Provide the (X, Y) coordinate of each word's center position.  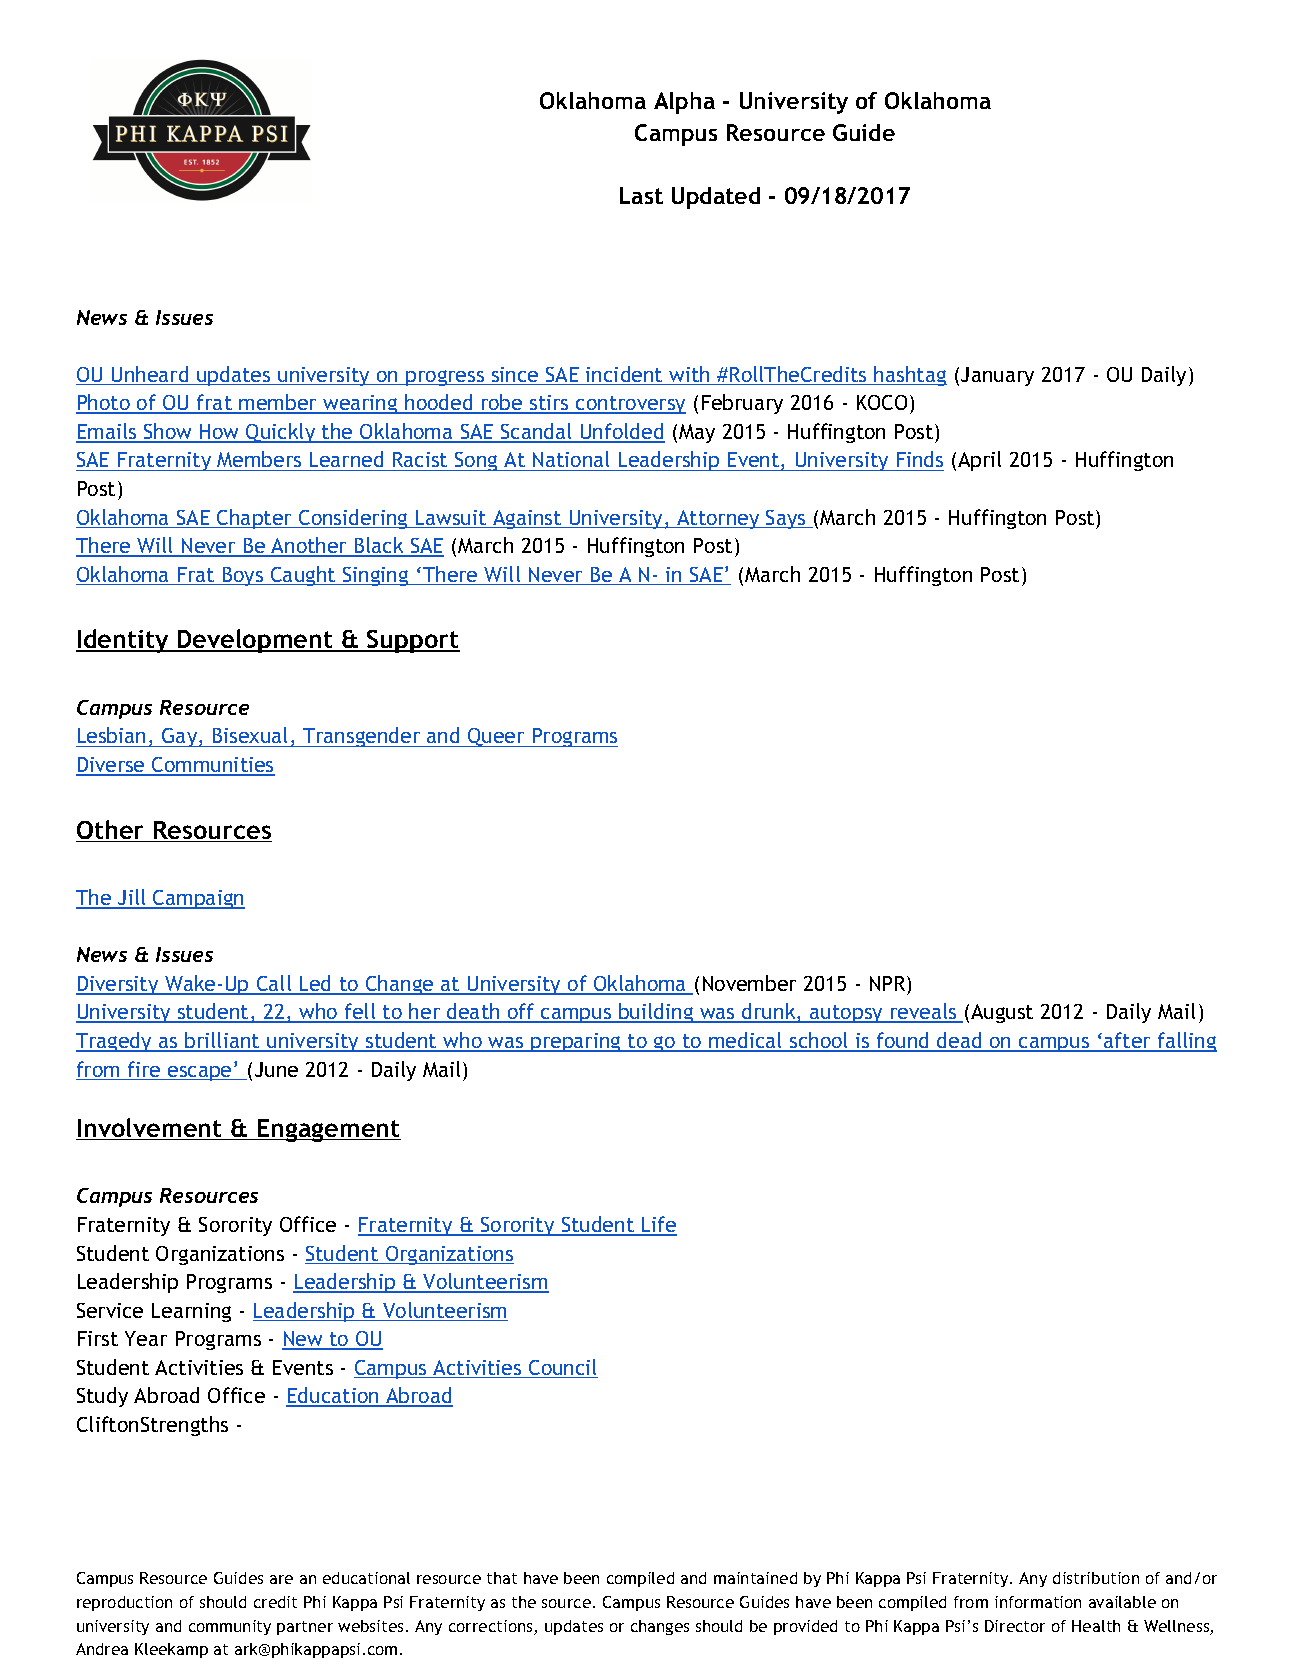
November (749, 983)
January (997, 376)
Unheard (150, 375)
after (1127, 1041)
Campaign (198, 899)
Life (658, 1225)
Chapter (254, 519)
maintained (755, 1578)
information (1038, 1602)
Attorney (718, 519)
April (979, 461)
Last (641, 195)
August (1002, 1013)
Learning (191, 1312)
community (230, 1627)
